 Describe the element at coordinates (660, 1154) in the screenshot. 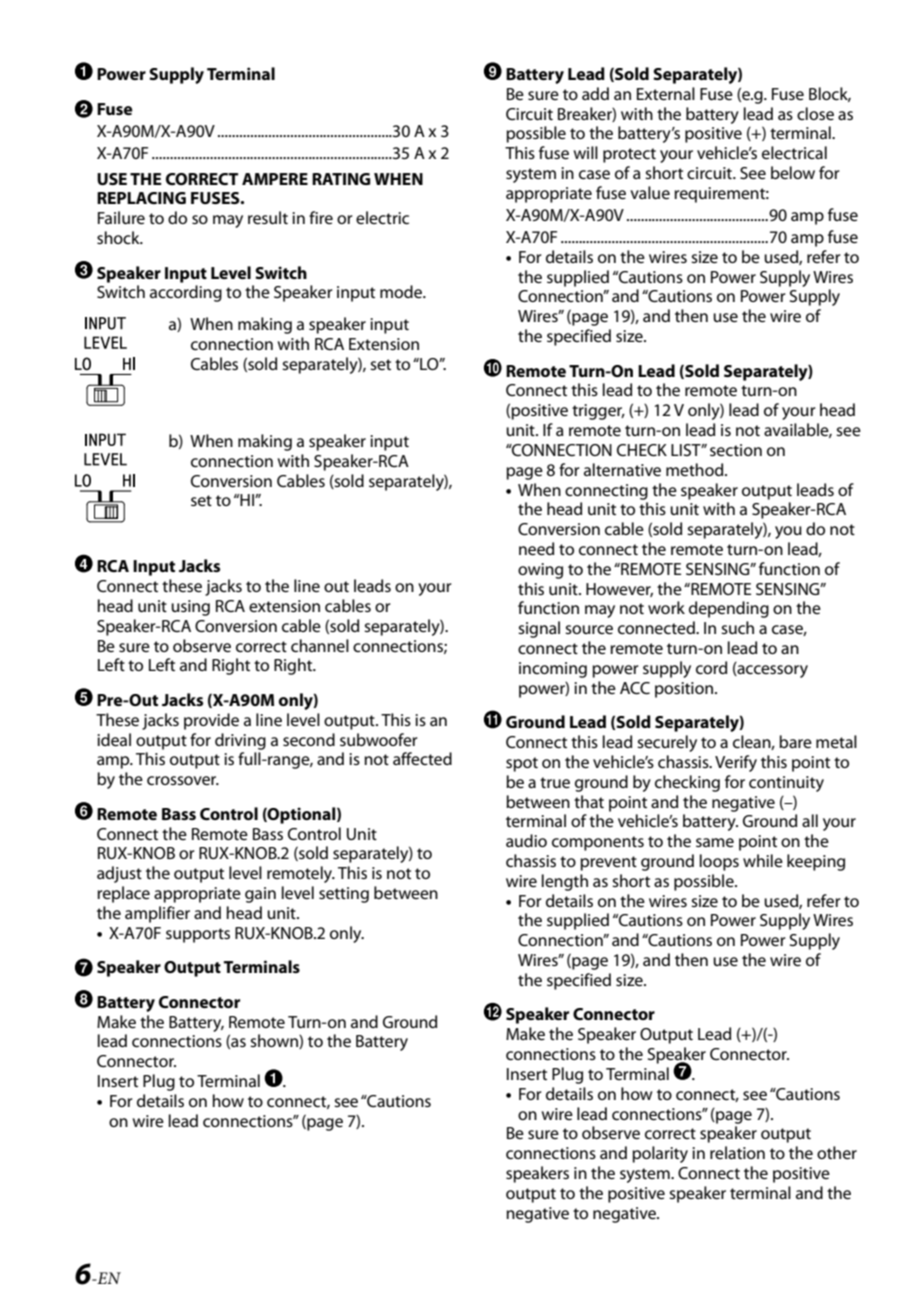

I see `polarity` at that location.
